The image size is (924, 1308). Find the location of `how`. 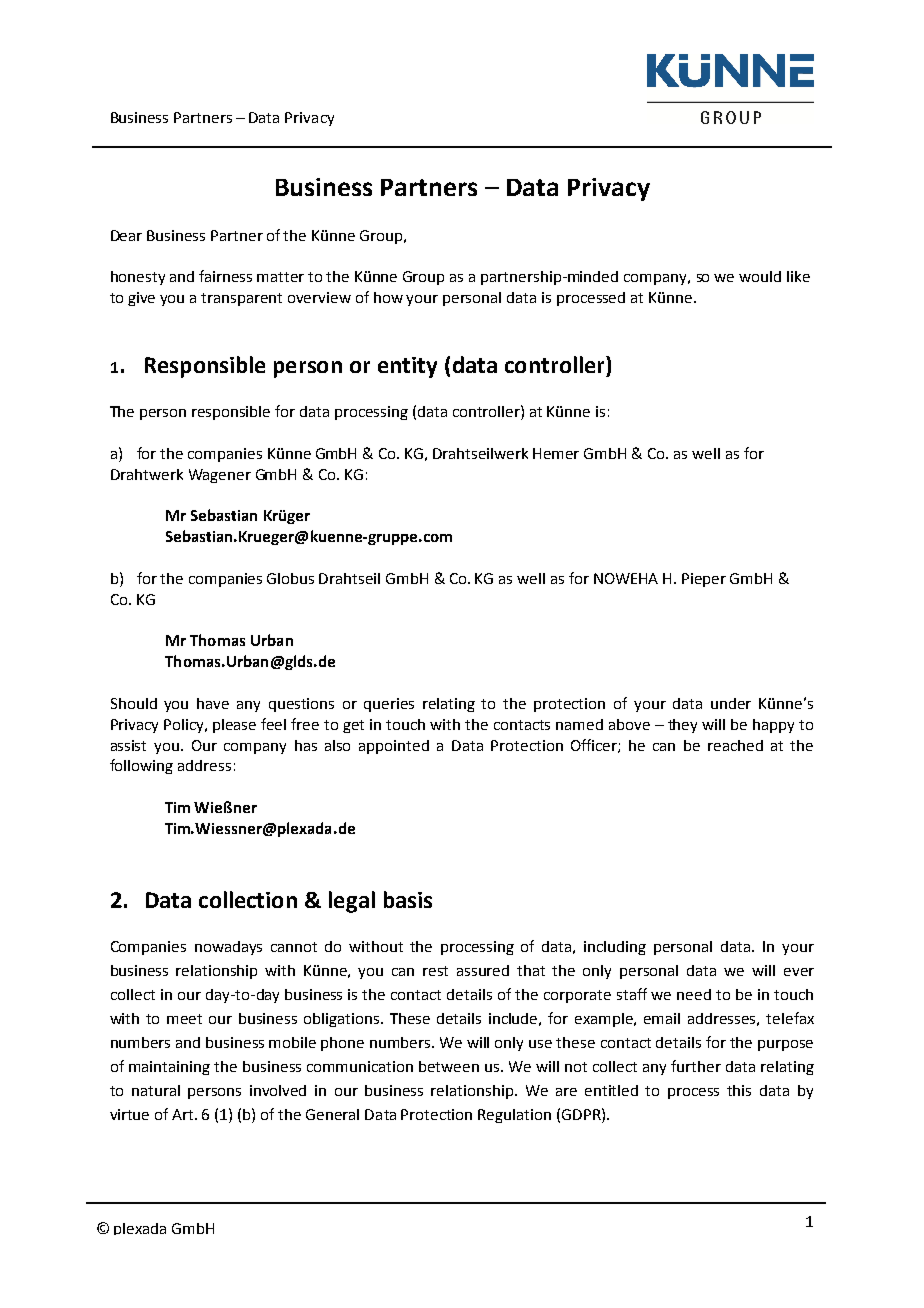

how is located at coordinates (388, 297).
